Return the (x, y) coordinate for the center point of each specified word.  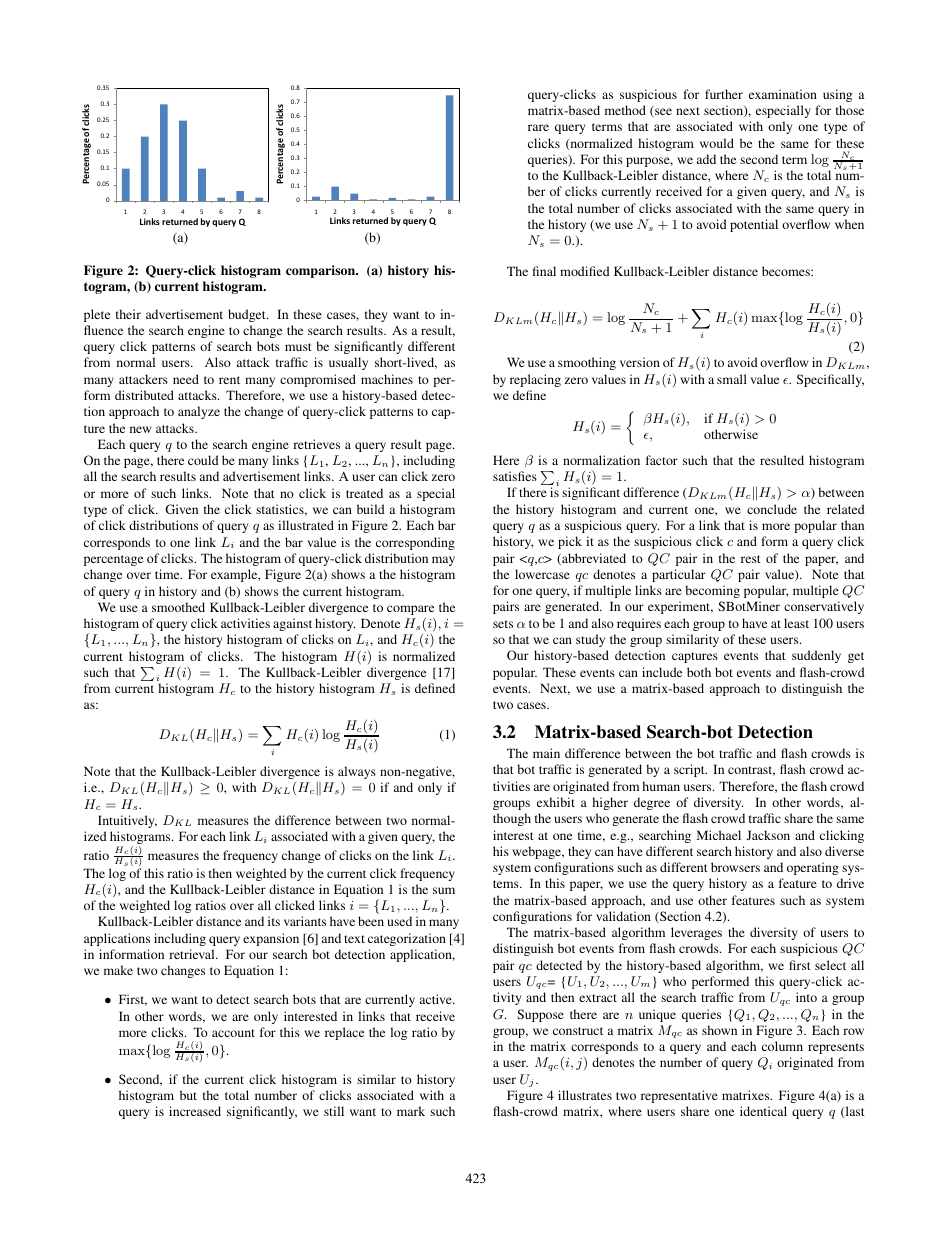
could (203, 460)
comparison (322, 271)
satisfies (515, 476)
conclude (772, 509)
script (690, 770)
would (717, 143)
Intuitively (127, 821)
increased (195, 1111)
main (546, 753)
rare (538, 127)
